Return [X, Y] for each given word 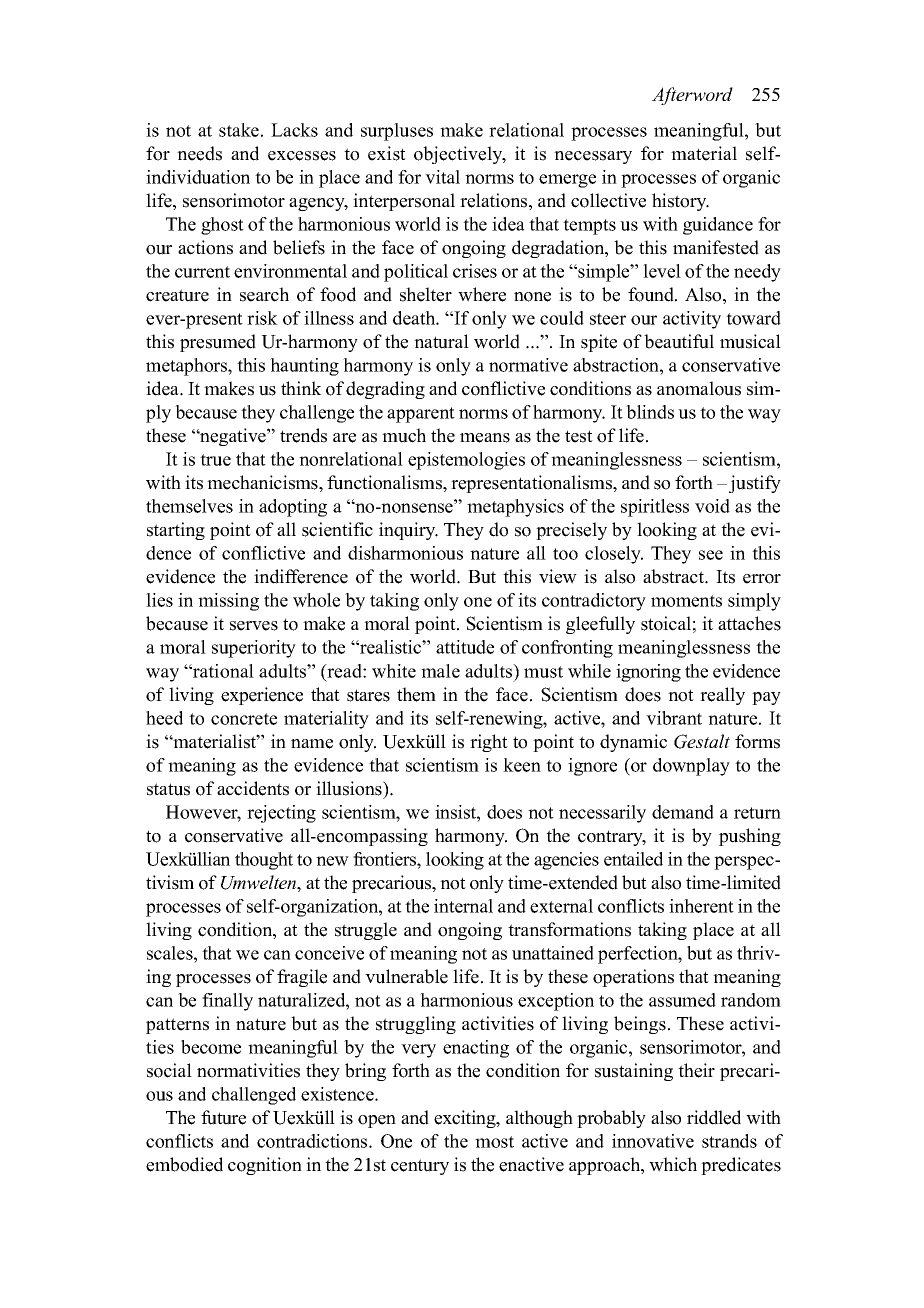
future [223, 1117]
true [215, 460]
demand [683, 812]
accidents [253, 788]
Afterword [692, 96]
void [712, 506]
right [489, 743]
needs [199, 153]
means [485, 438]
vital [442, 177]
